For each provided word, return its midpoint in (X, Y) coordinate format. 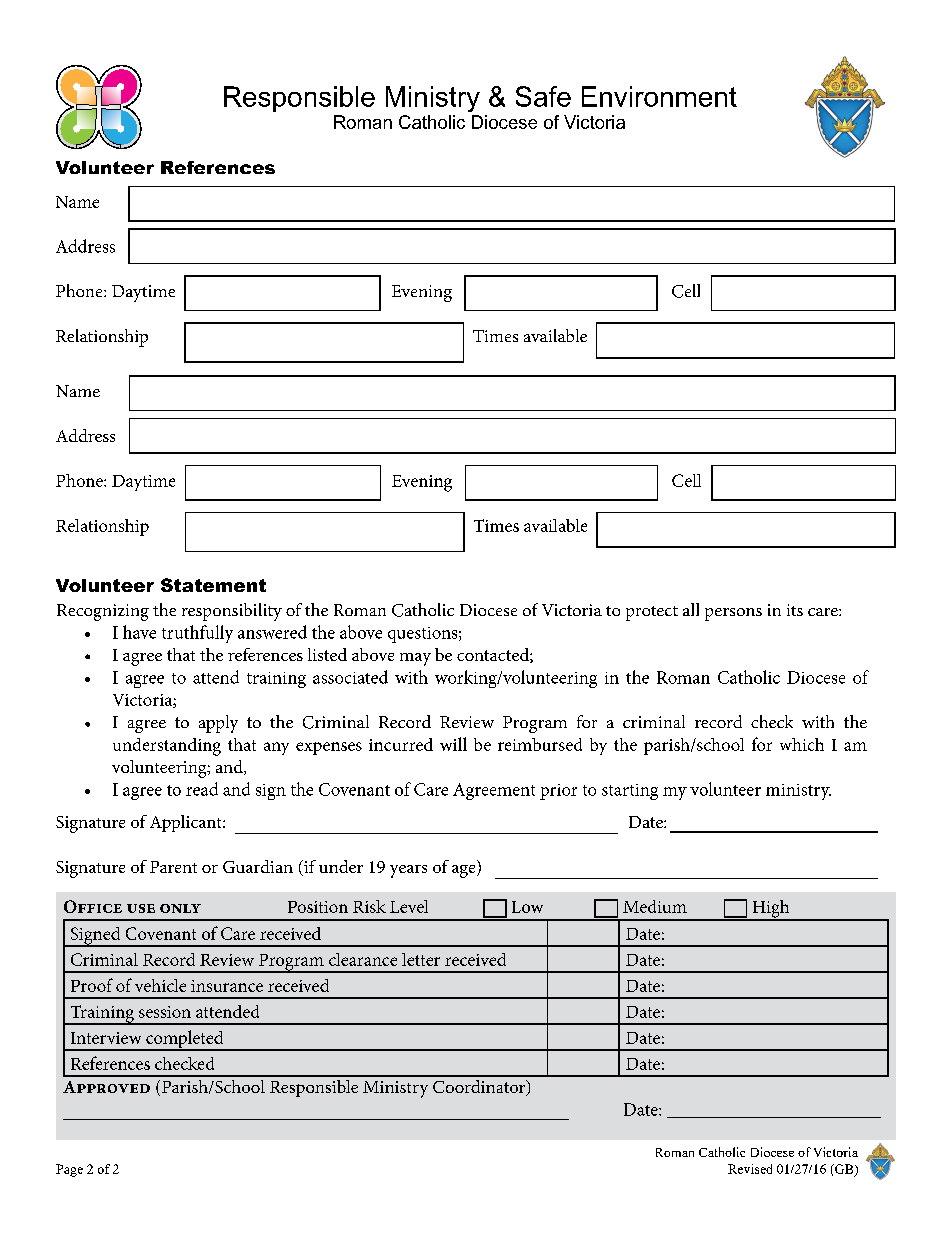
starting (630, 792)
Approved (106, 1087)
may (415, 659)
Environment (659, 96)
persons (733, 614)
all (691, 609)
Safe (543, 96)
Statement (213, 585)
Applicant (187, 823)
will (453, 744)
